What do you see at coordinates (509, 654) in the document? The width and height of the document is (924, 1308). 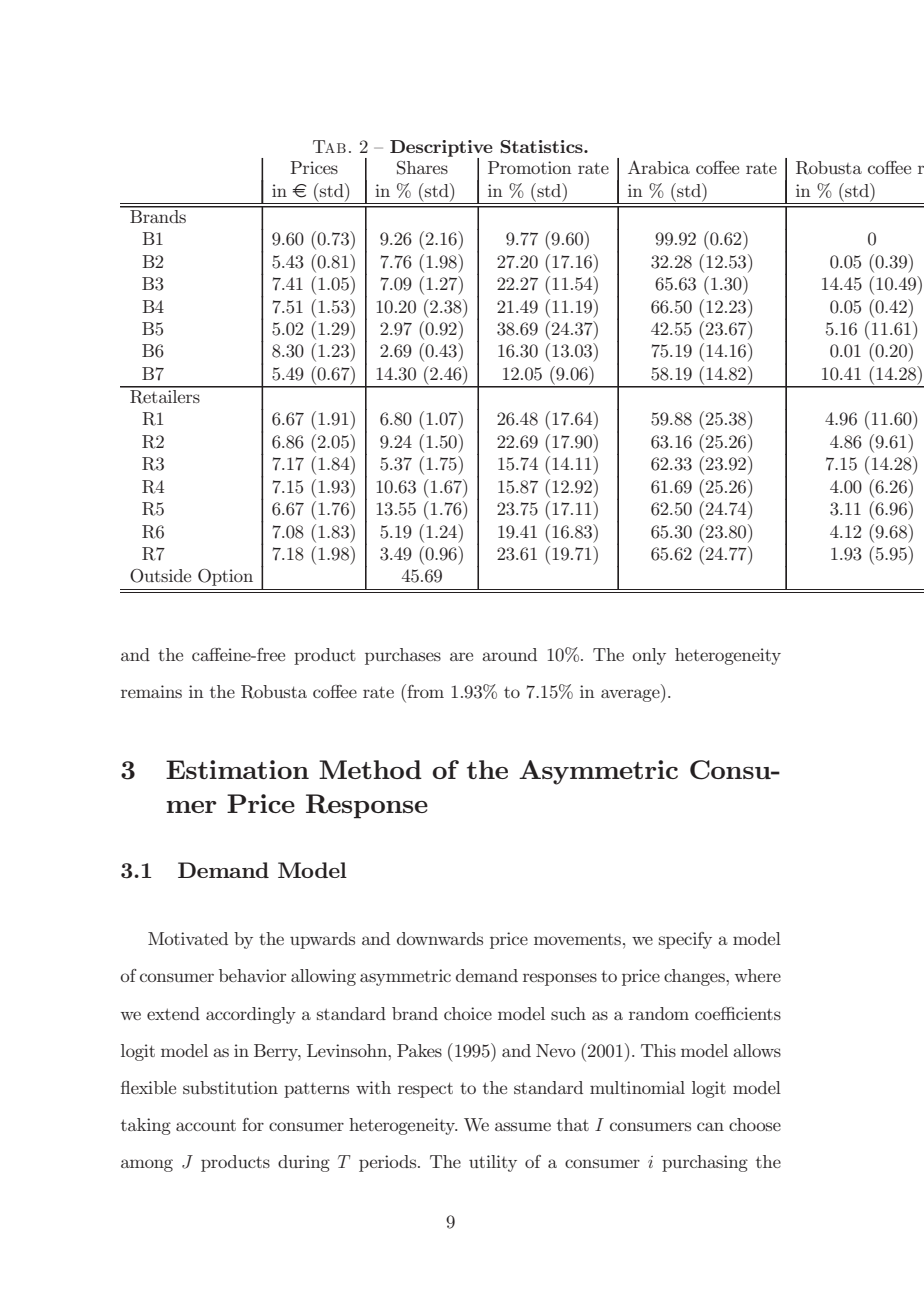 I see `around` at bounding box center [509, 654].
